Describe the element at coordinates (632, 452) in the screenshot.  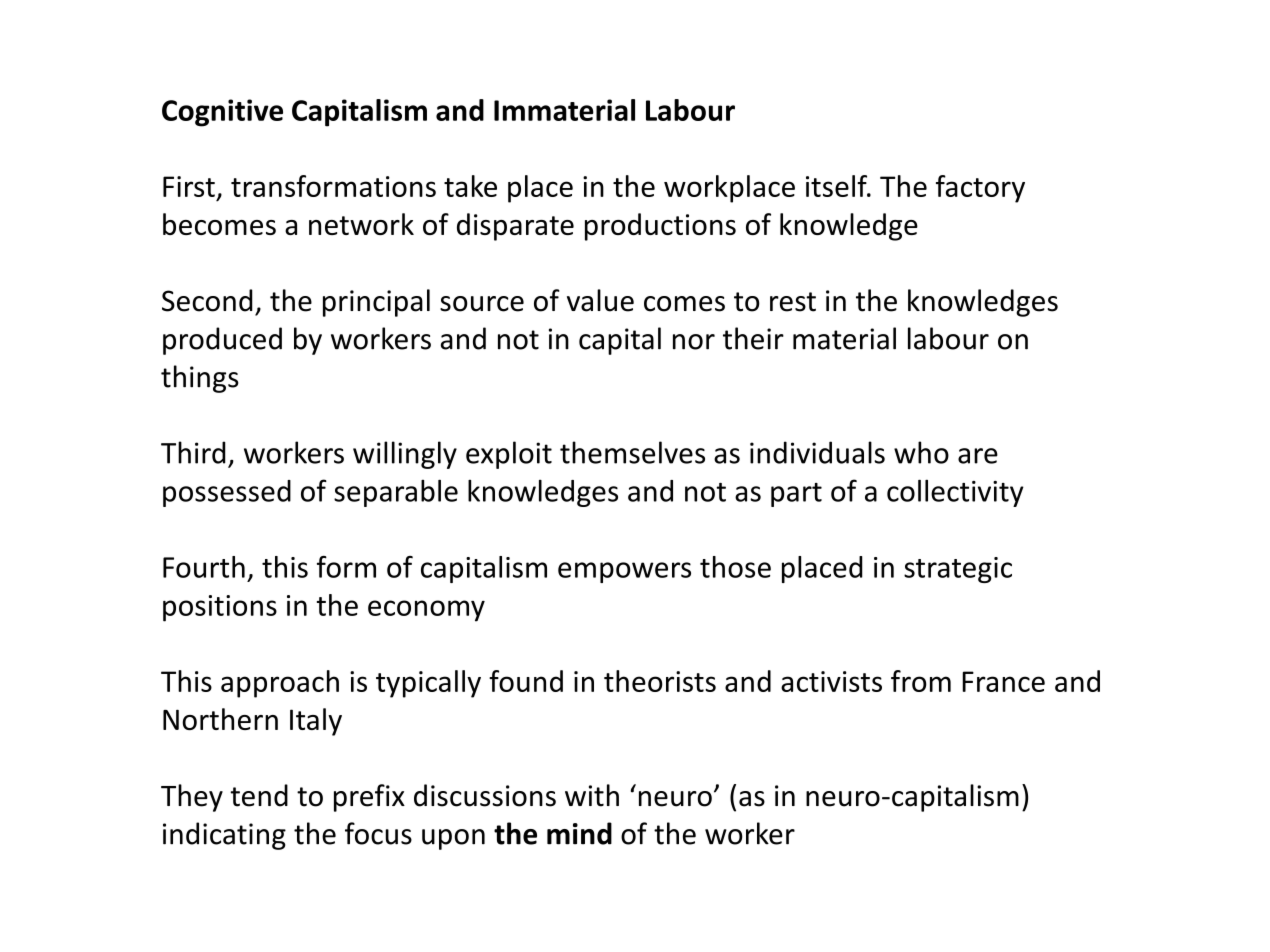
I see `themselves` at that location.
